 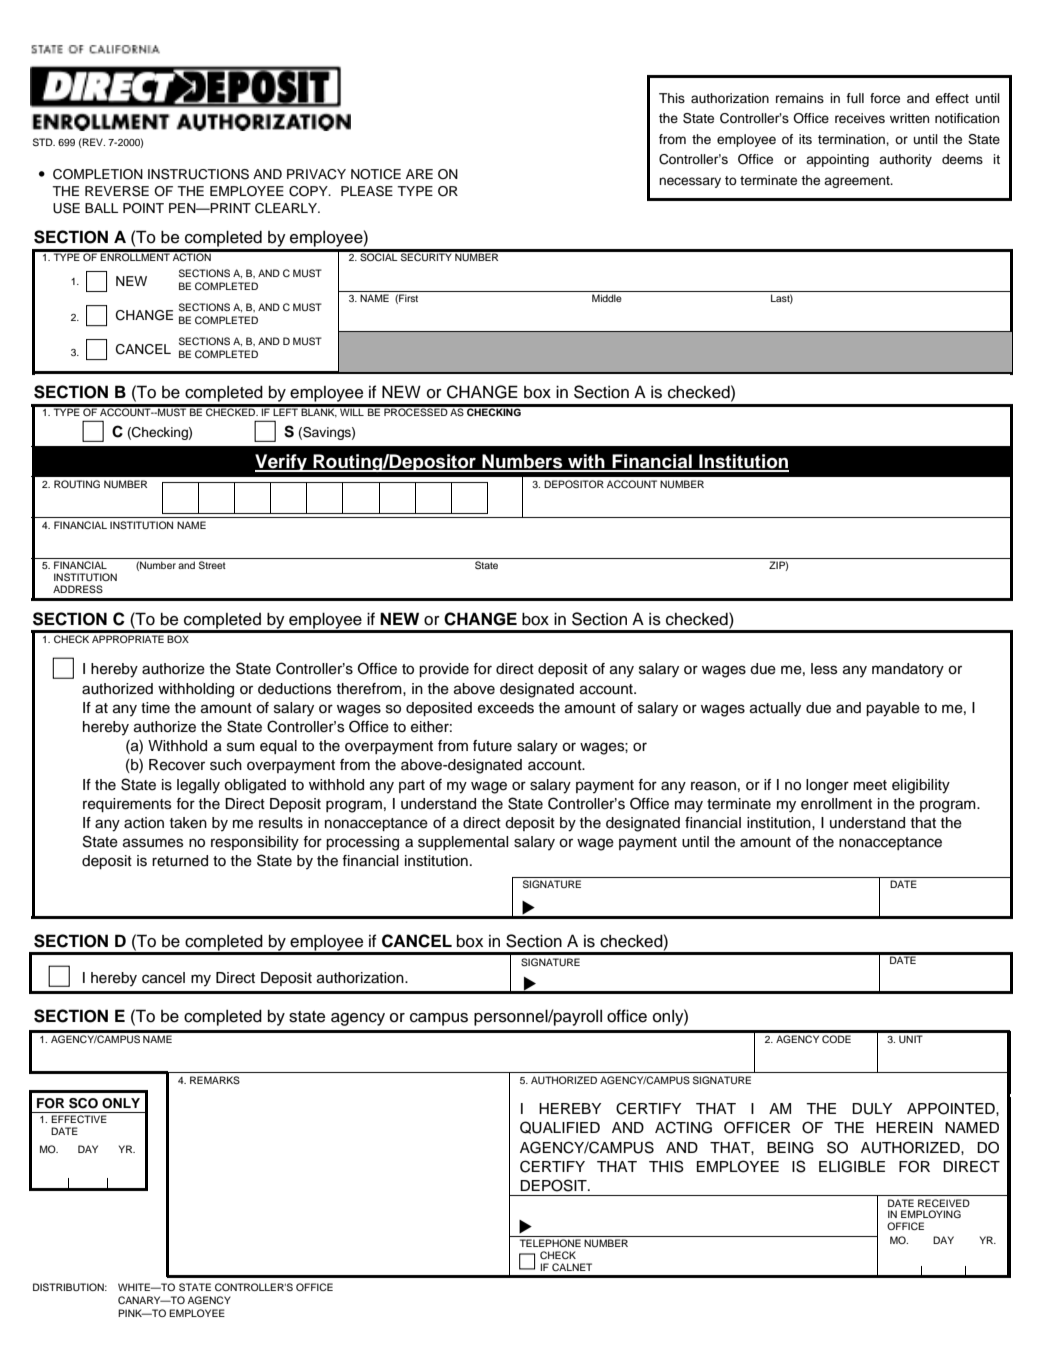 I want to click on termination, so click(x=852, y=139).
